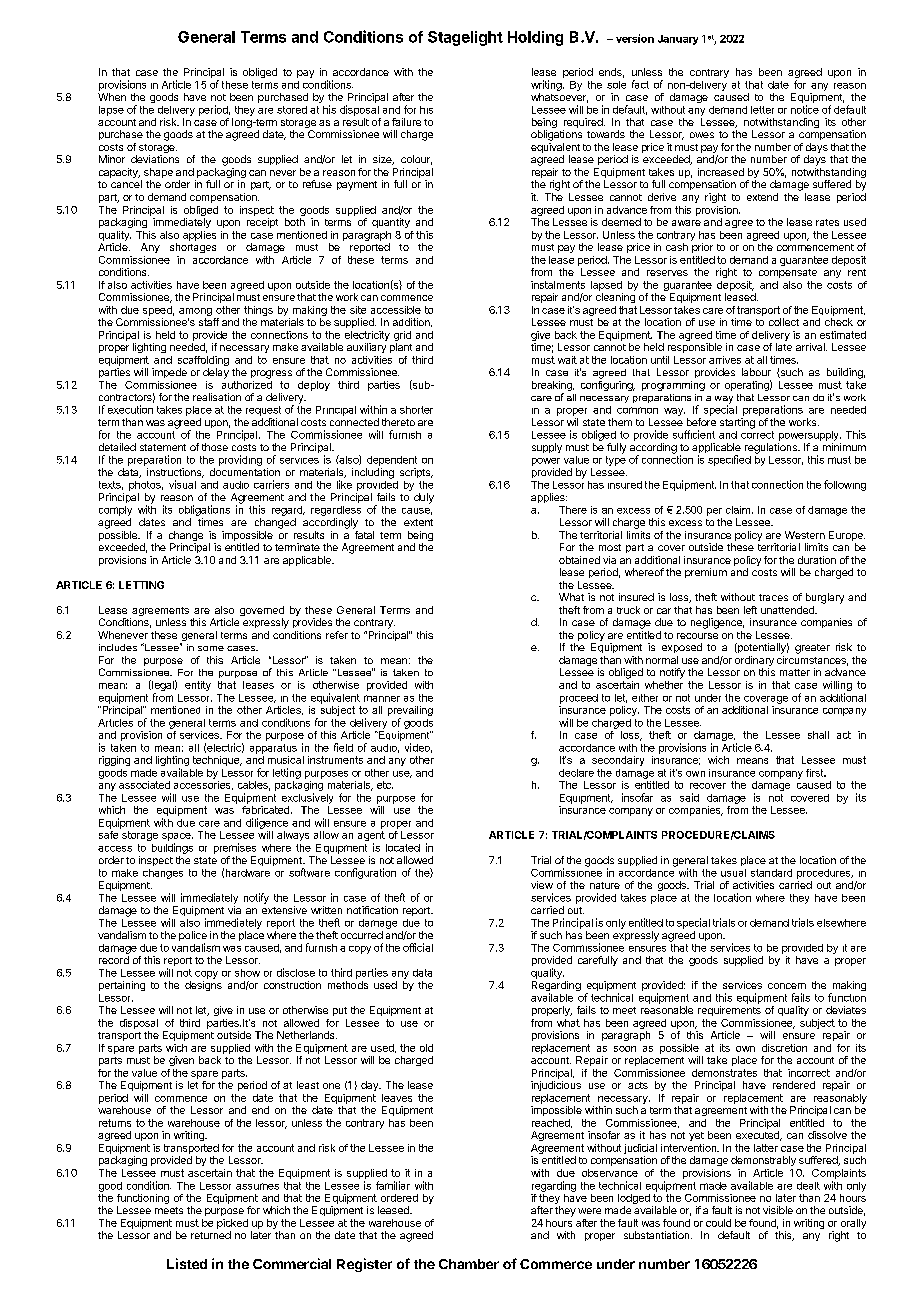 The image size is (924, 1308). I want to click on stored, so click(292, 110).
